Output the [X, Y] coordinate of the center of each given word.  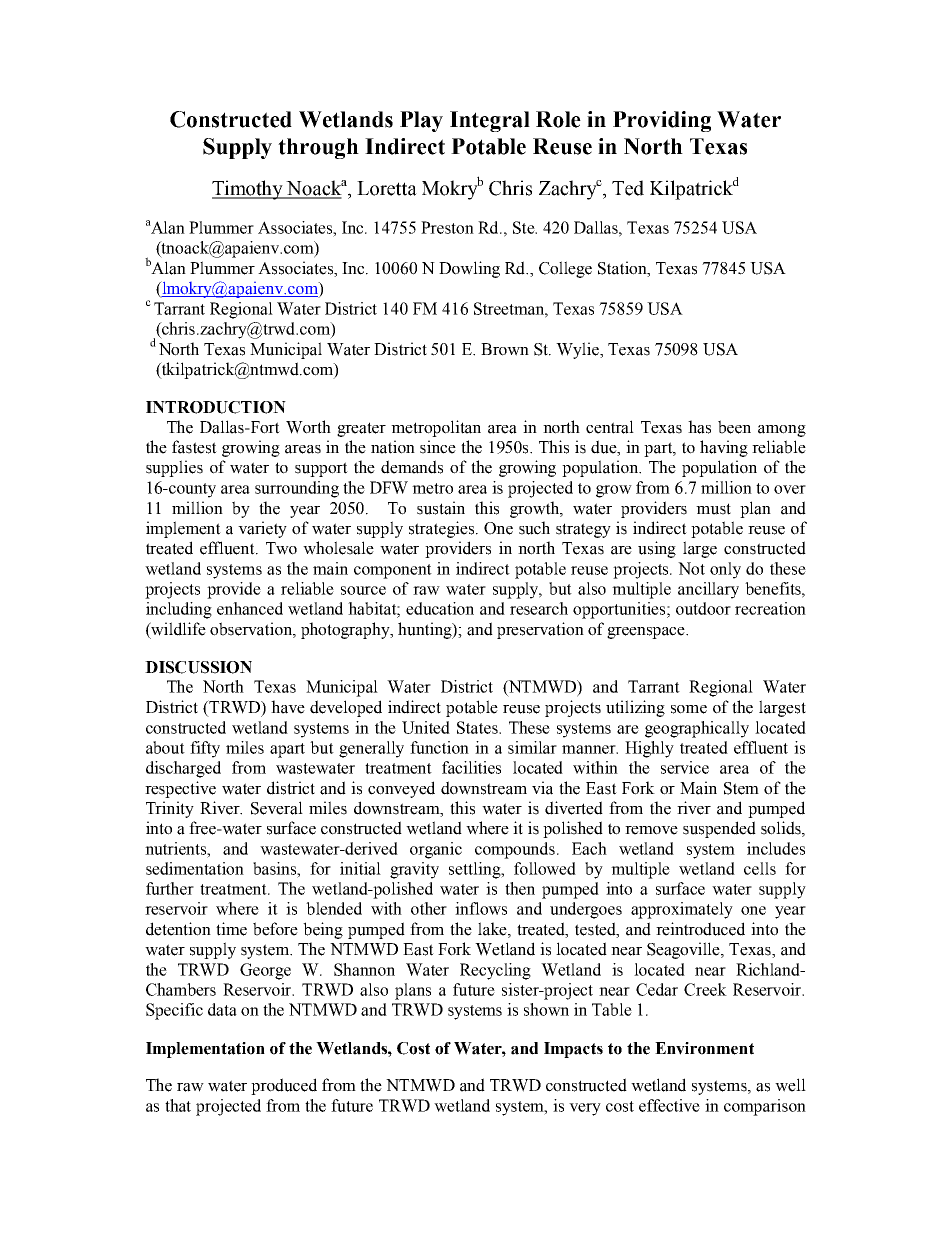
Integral [490, 121]
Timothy [249, 190]
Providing [662, 121]
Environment [704, 1048]
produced [284, 1086]
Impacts [573, 1050]
